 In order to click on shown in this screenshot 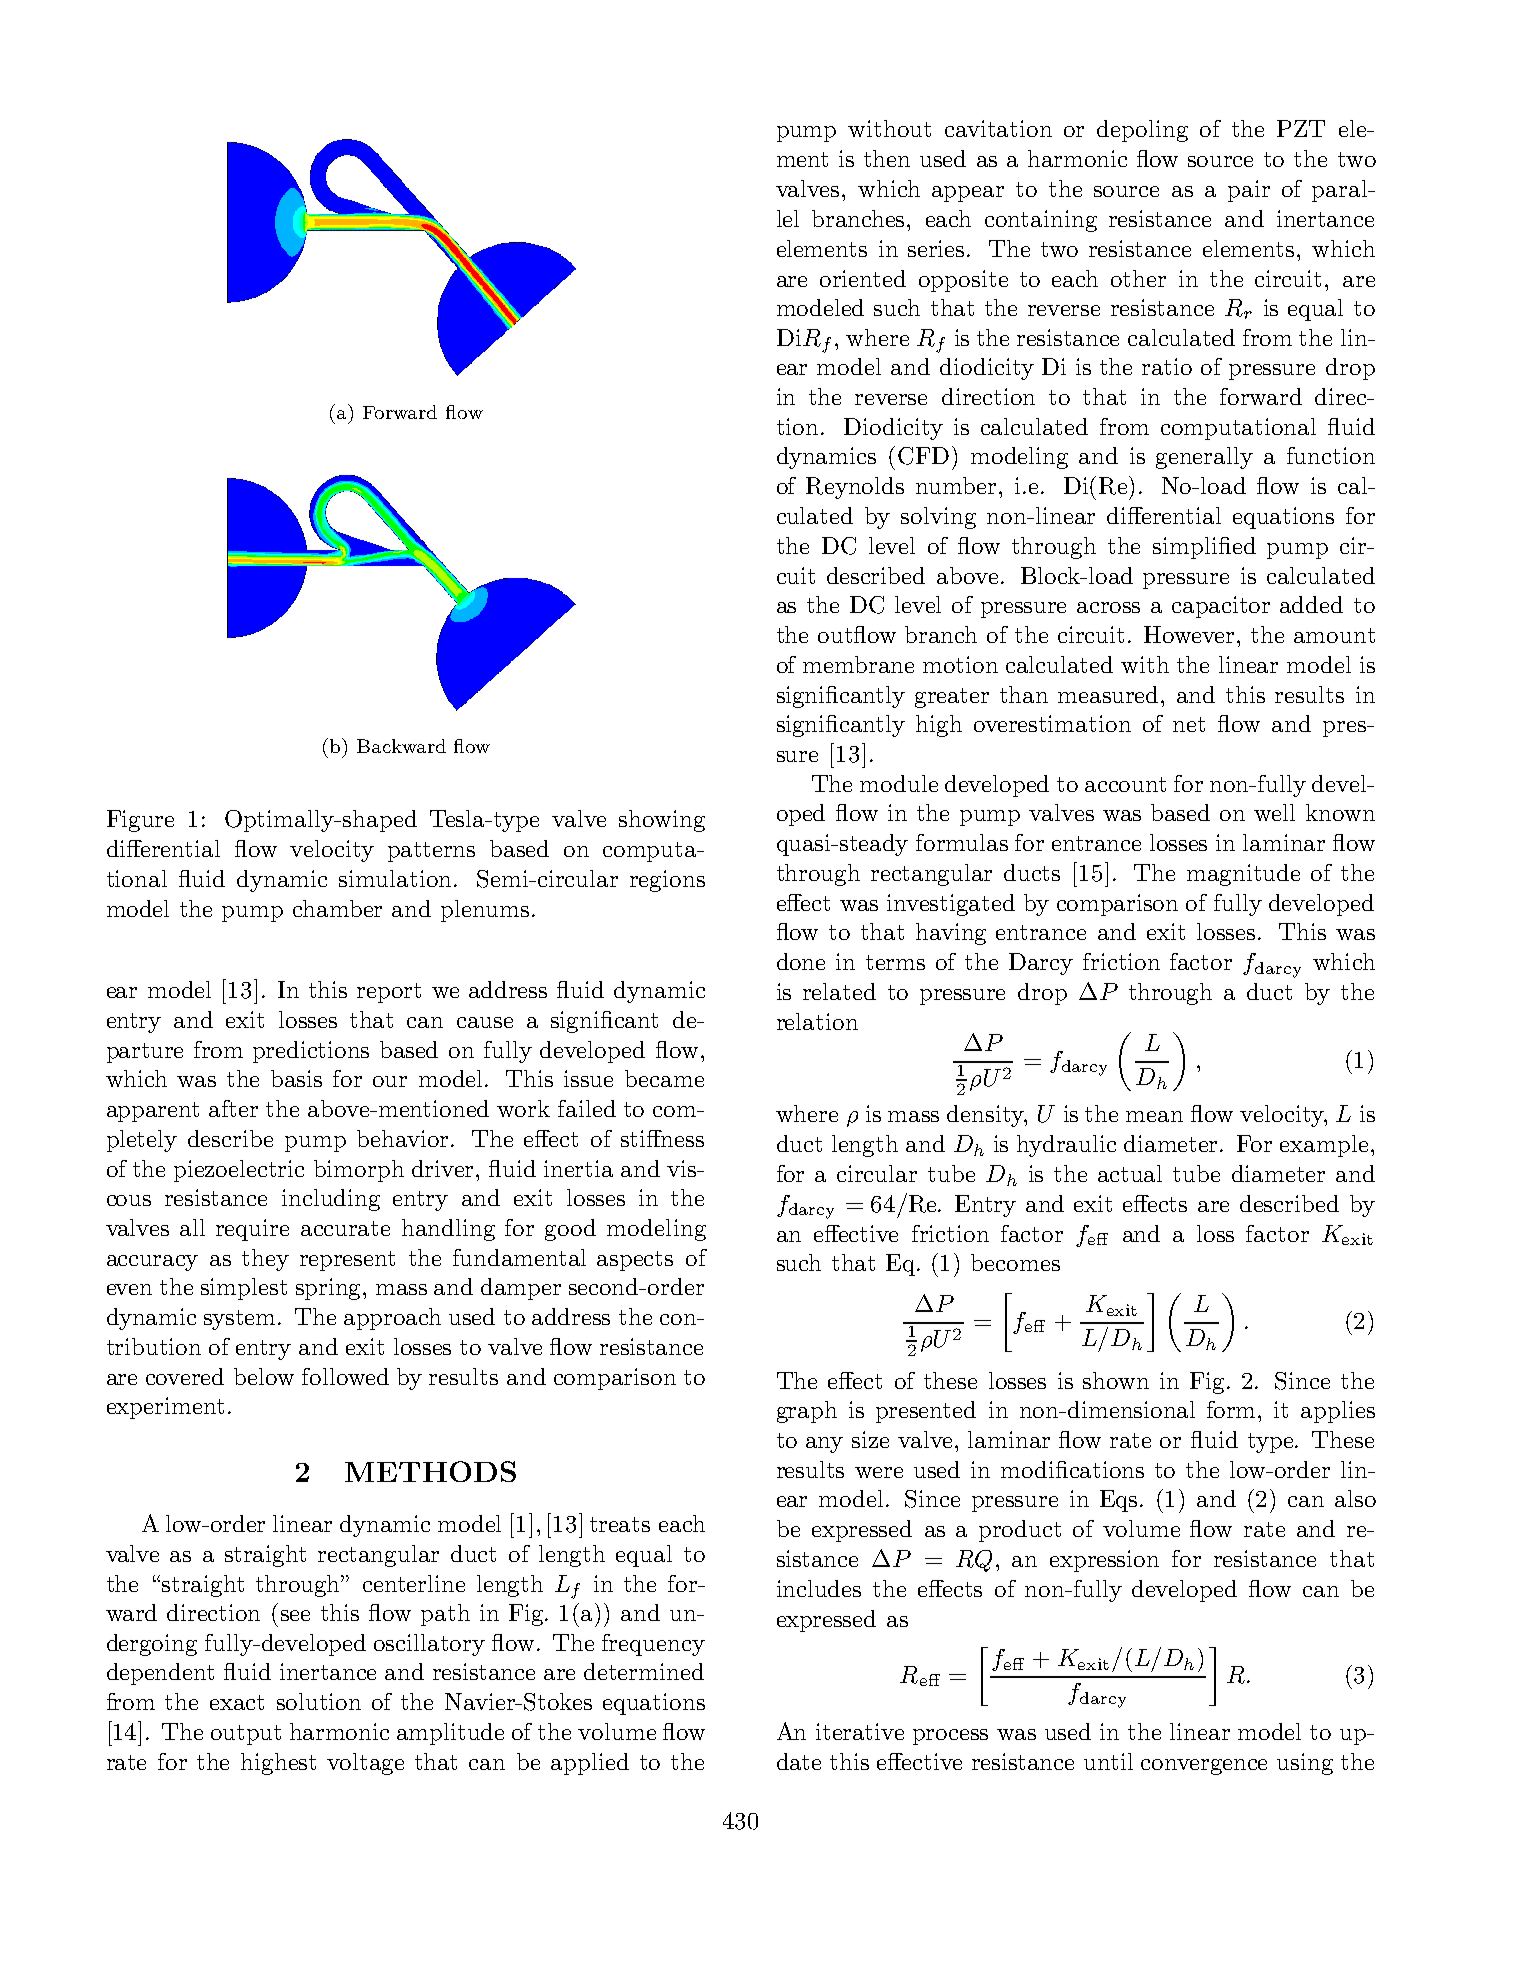, I will do `click(1116, 1380)`.
